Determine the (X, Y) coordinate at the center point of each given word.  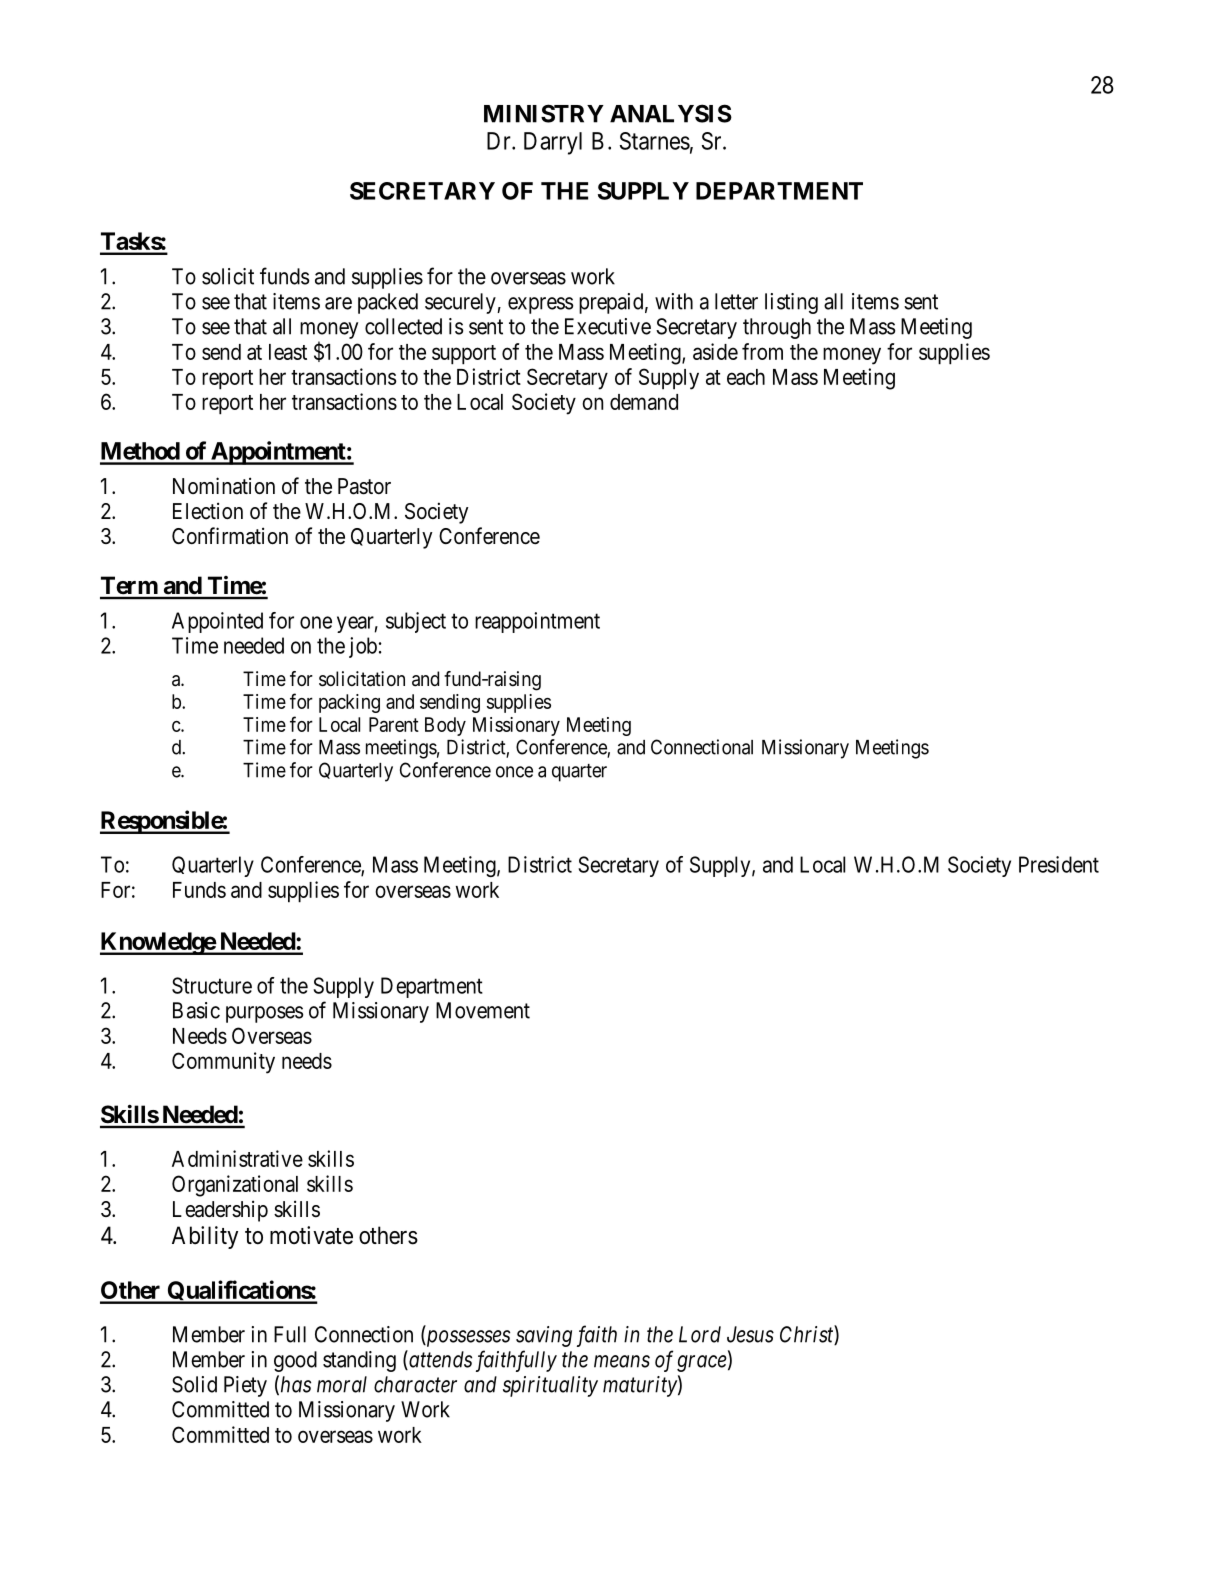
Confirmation (230, 536)
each (746, 377)
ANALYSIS (671, 113)
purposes (264, 1014)
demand (644, 402)
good (295, 1361)
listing (791, 303)
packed (388, 303)
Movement (483, 1010)
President (1059, 864)
